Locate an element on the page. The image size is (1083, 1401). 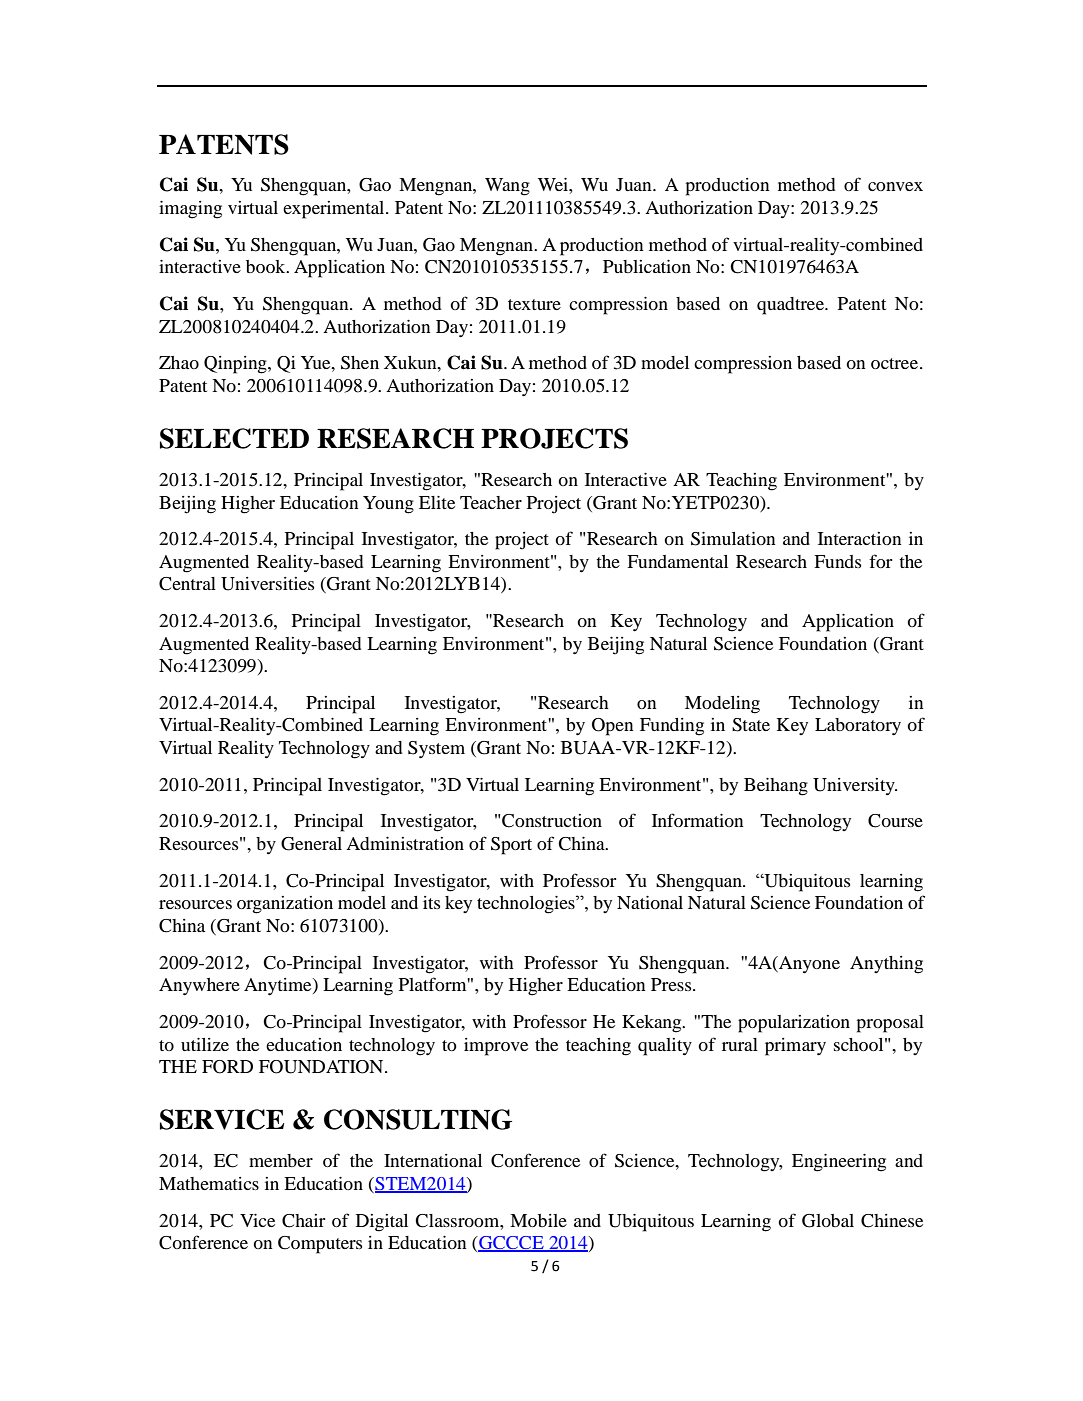
organization is located at coordinates (285, 905).
